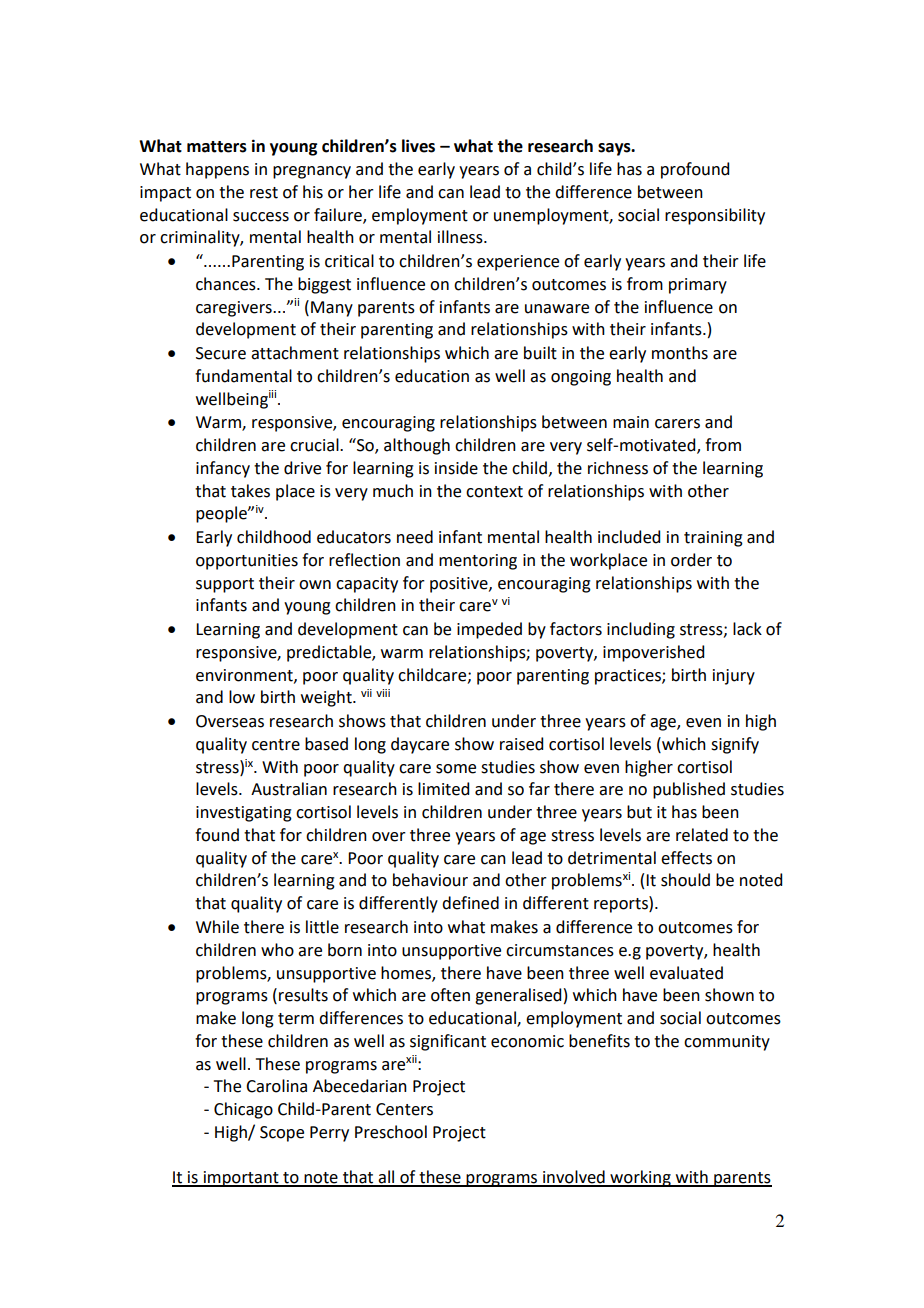  Describe the element at coordinates (640, 1178) in the image. I see `working` at that location.
